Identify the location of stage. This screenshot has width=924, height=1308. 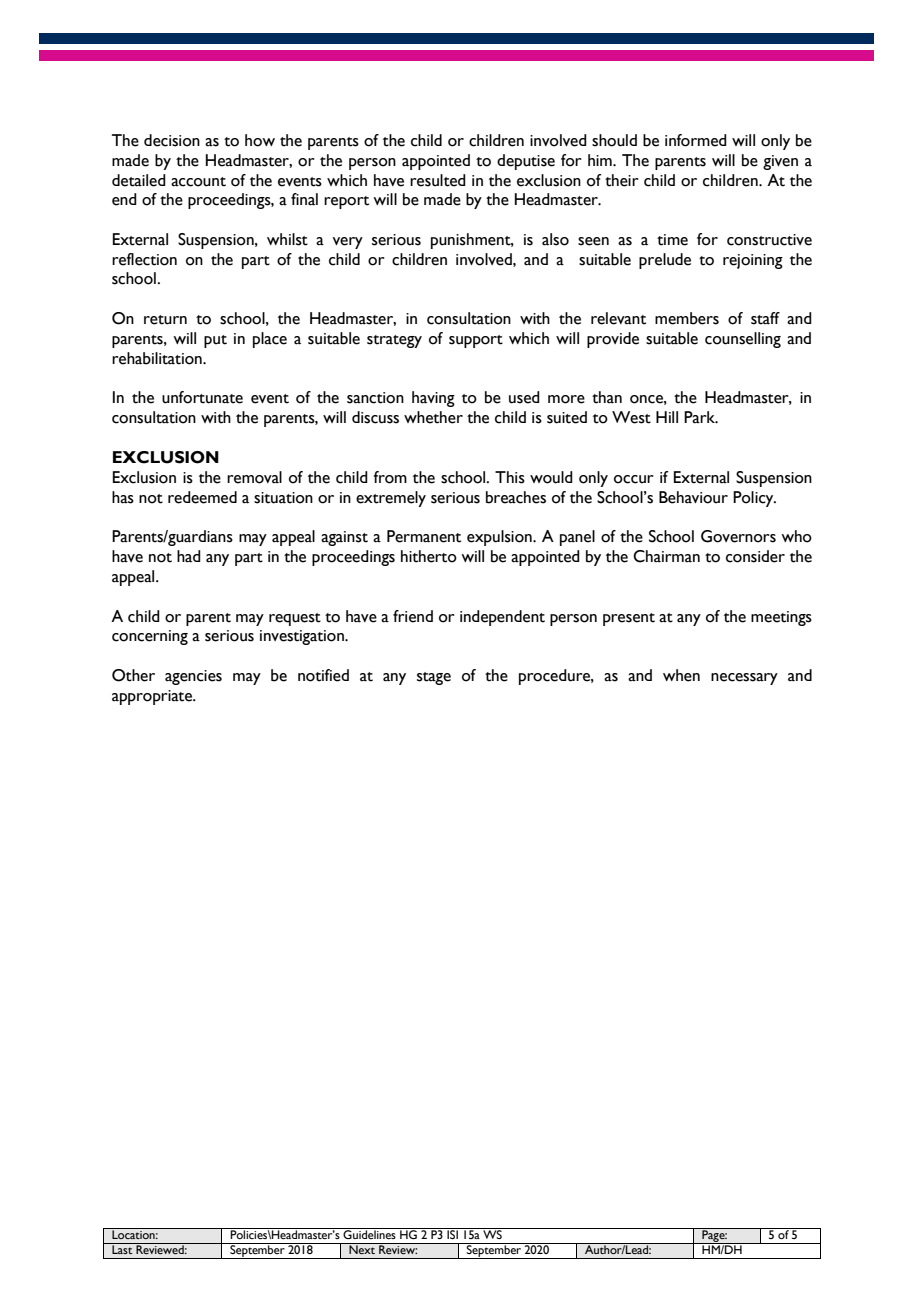
(434, 678).
